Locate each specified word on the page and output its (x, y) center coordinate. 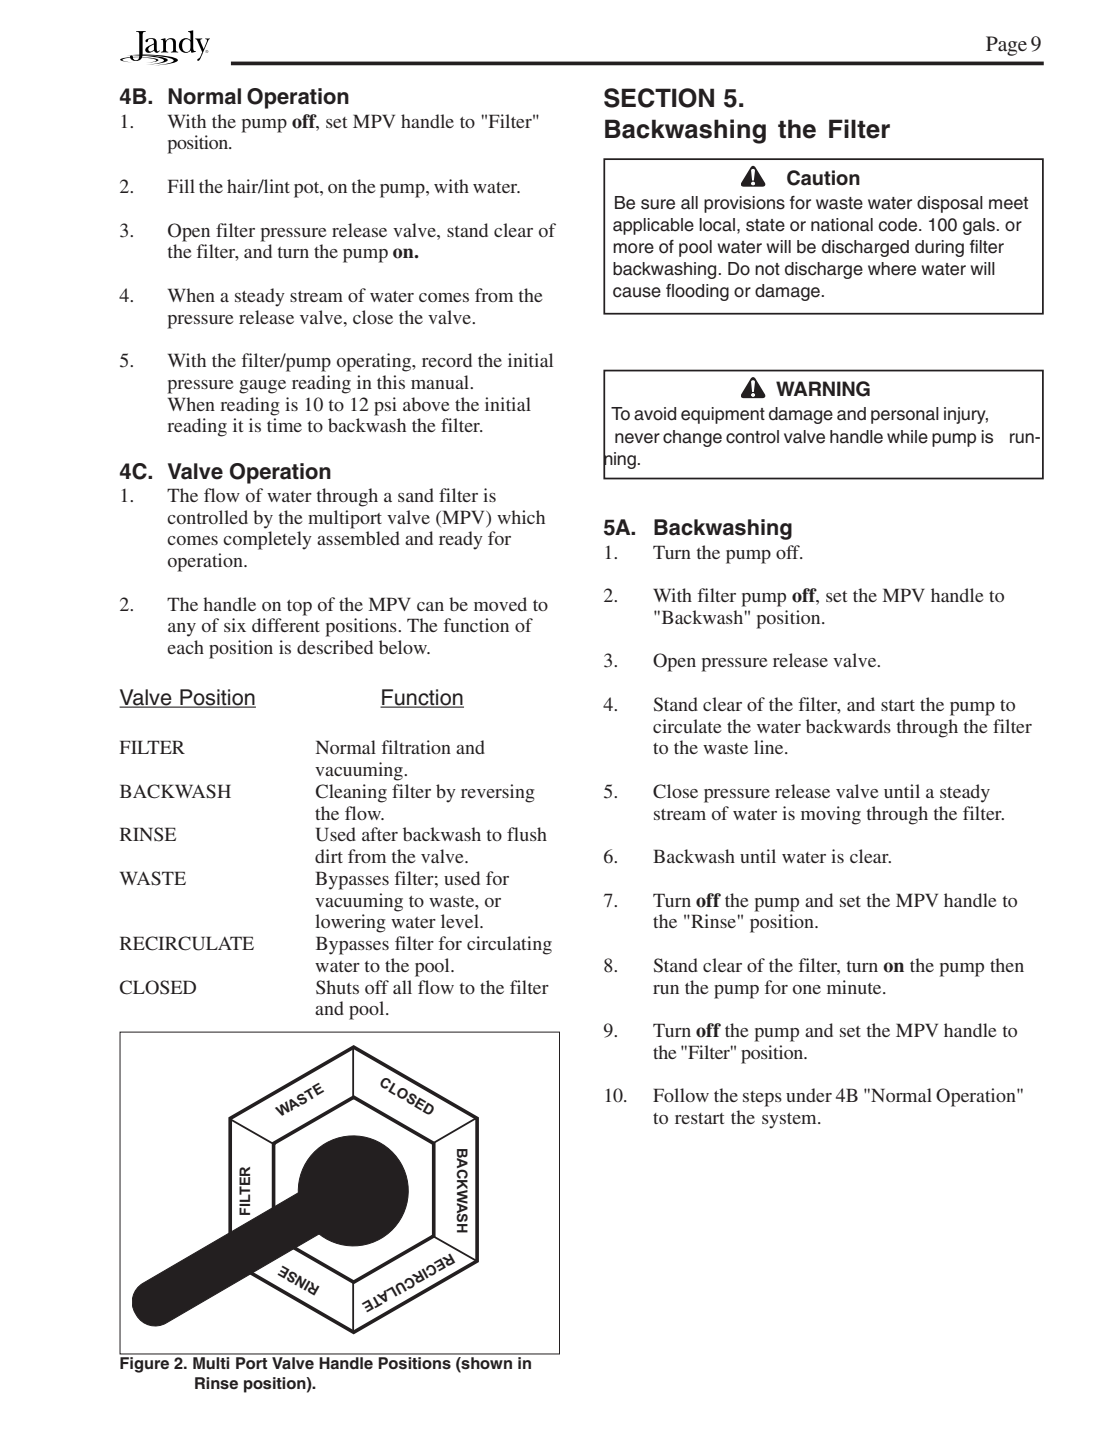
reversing (498, 793)
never (637, 438)
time (284, 425)
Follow (681, 1095)
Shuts (337, 987)
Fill (181, 186)
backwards (848, 726)
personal (905, 415)
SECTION (659, 98)
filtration (416, 747)
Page (1006, 46)
